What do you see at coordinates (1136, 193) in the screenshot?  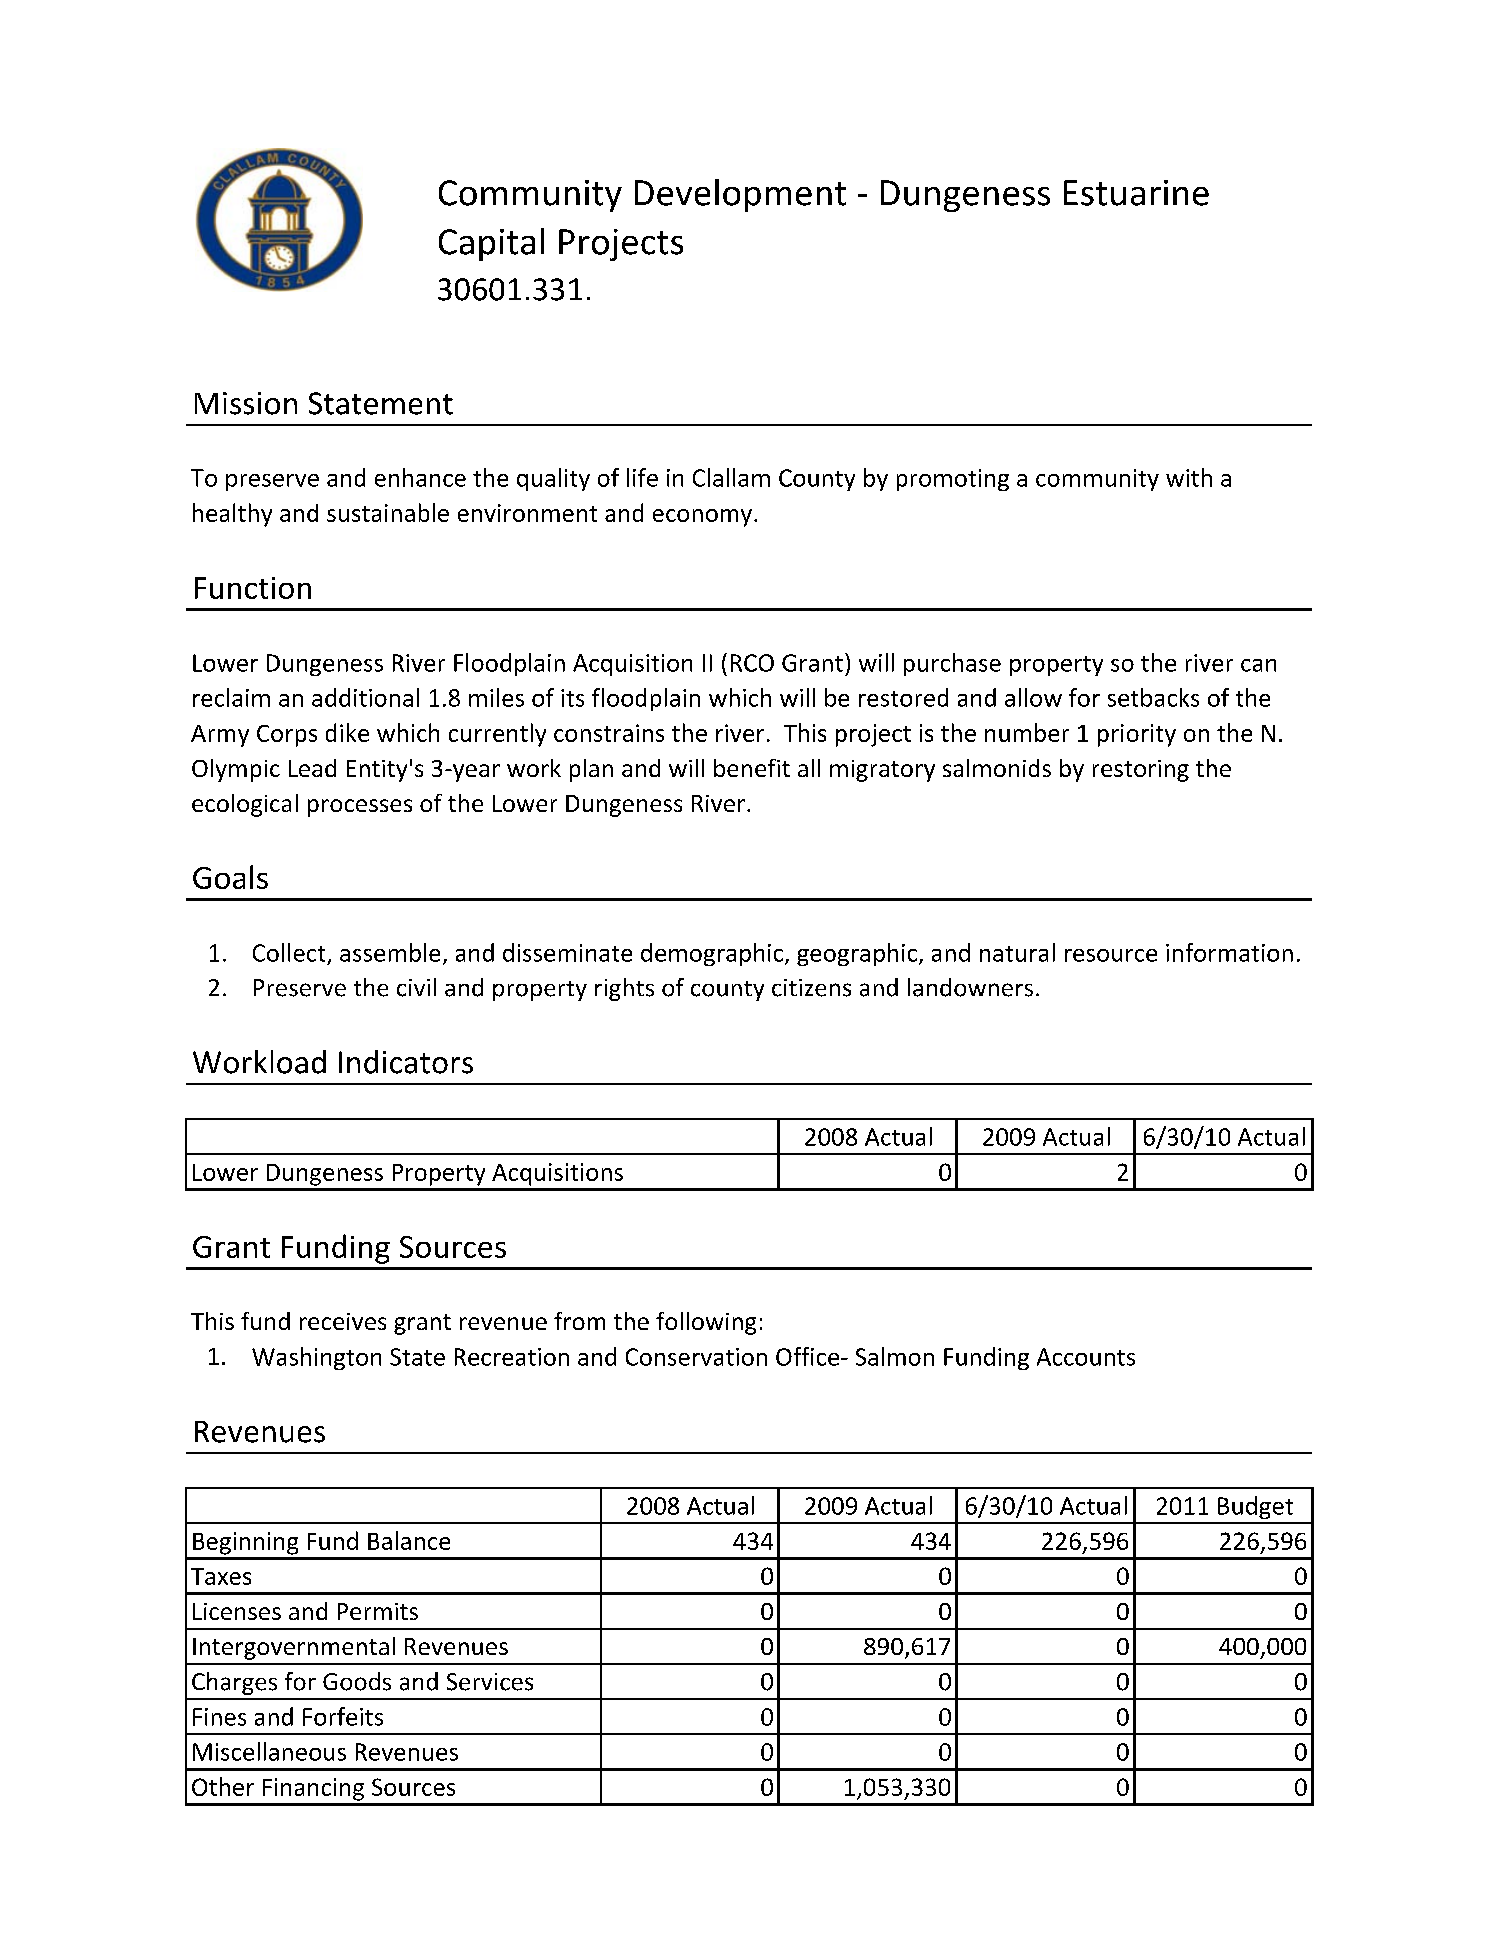 I see `Estuarine` at bounding box center [1136, 193].
